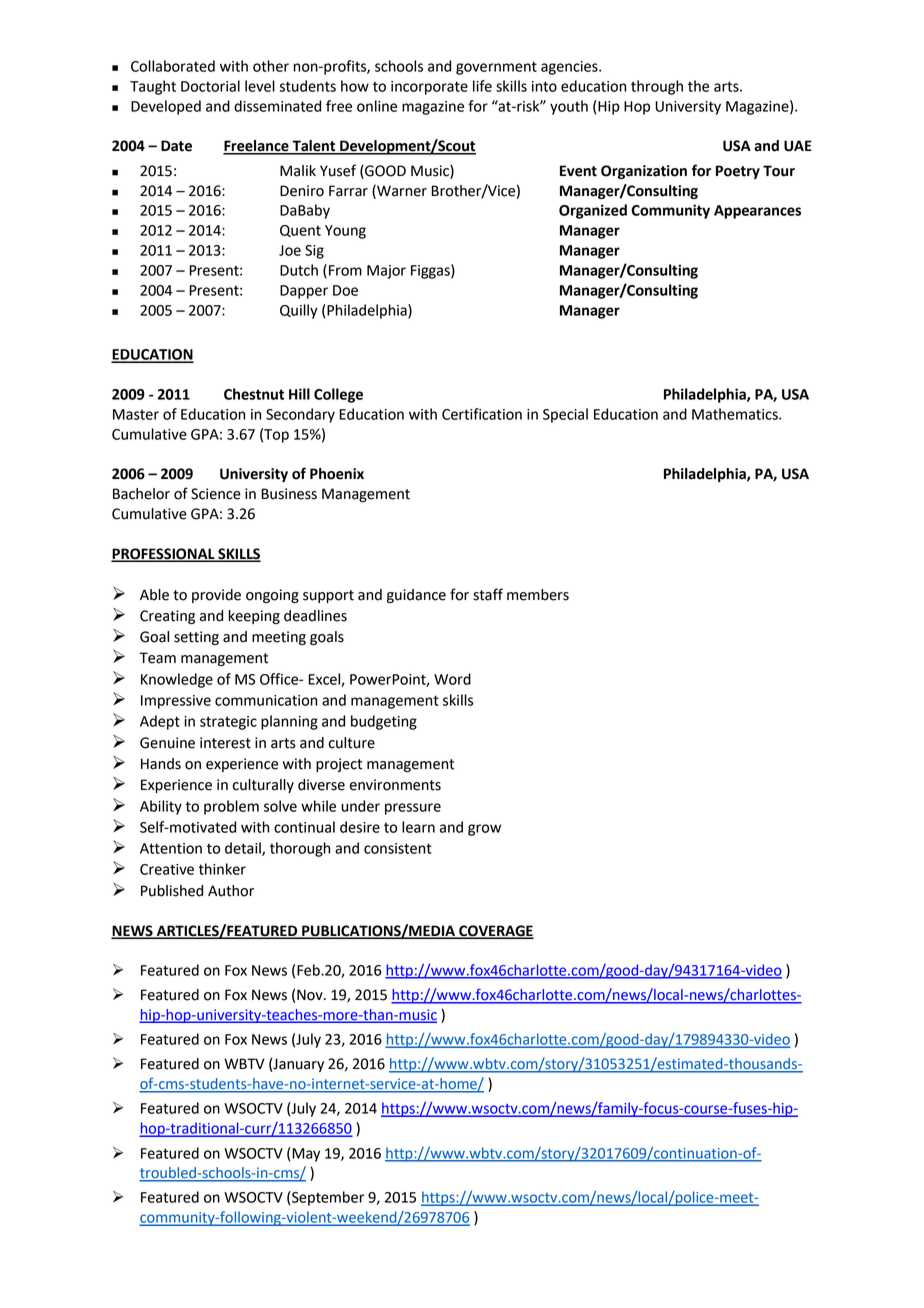  Describe the element at coordinates (231, 891) in the screenshot. I see `Author` at that location.
